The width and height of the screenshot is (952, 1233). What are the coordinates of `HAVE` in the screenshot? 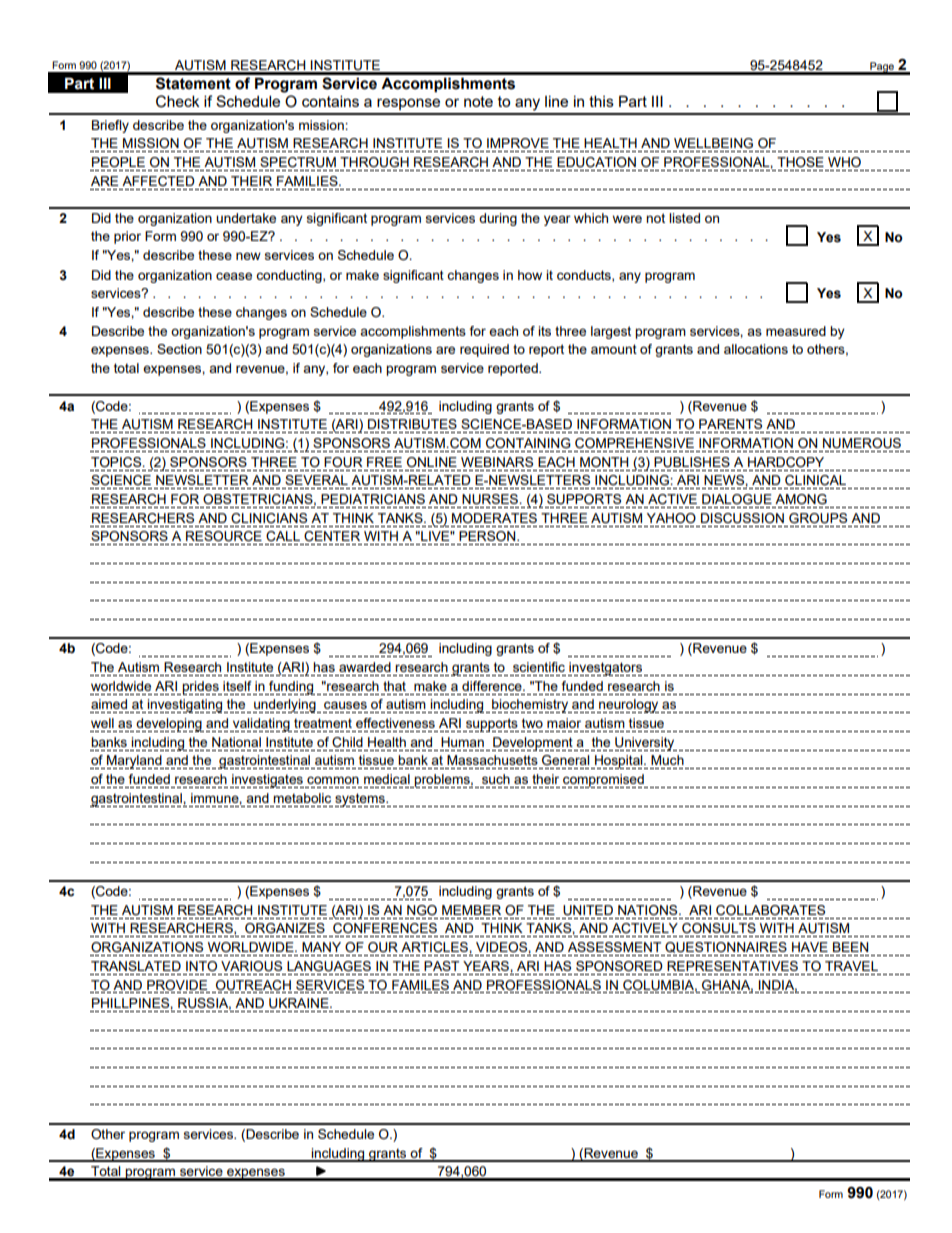 It's located at (810, 947).
